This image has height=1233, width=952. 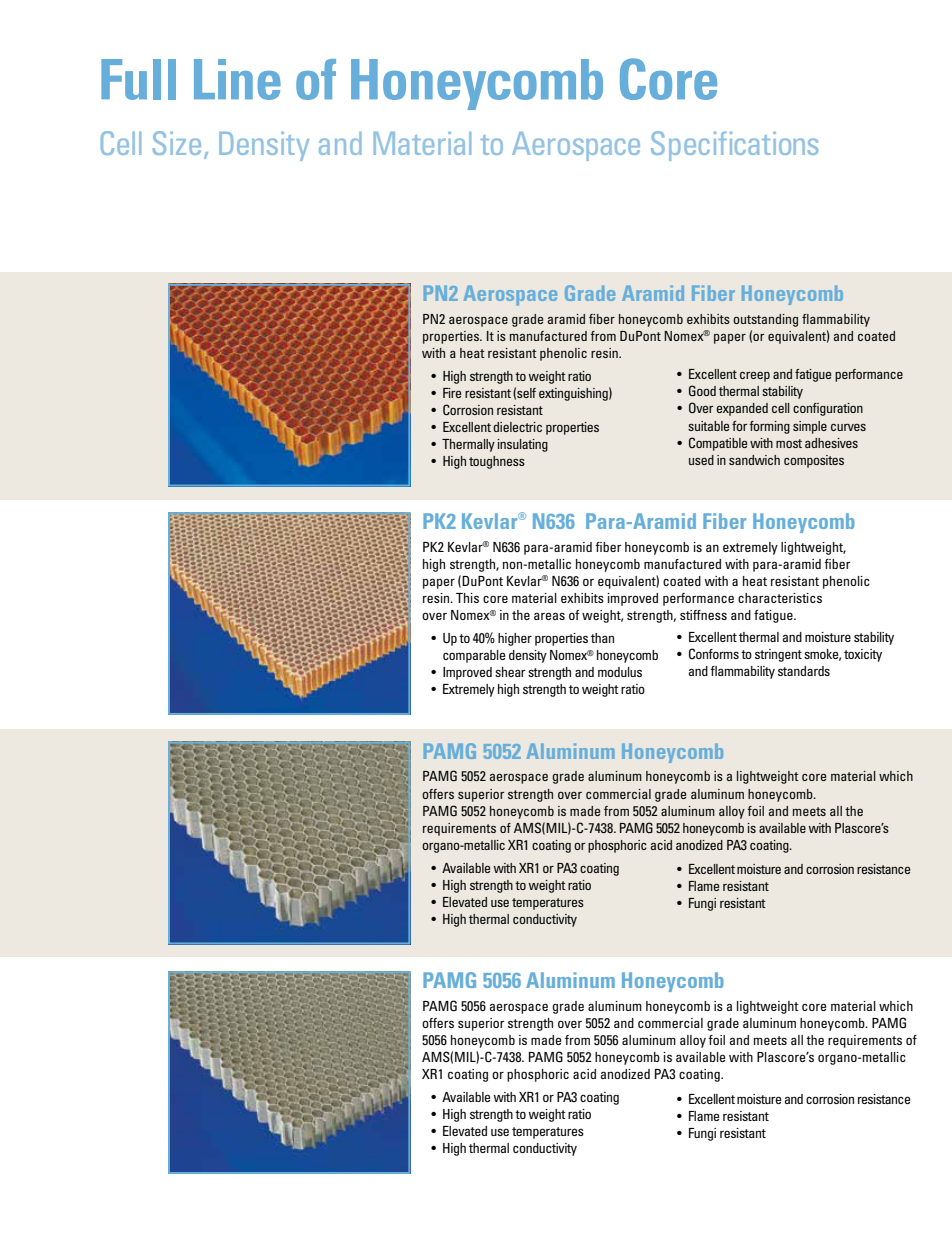 I want to click on Specifications, so click(x=734, y=146).
